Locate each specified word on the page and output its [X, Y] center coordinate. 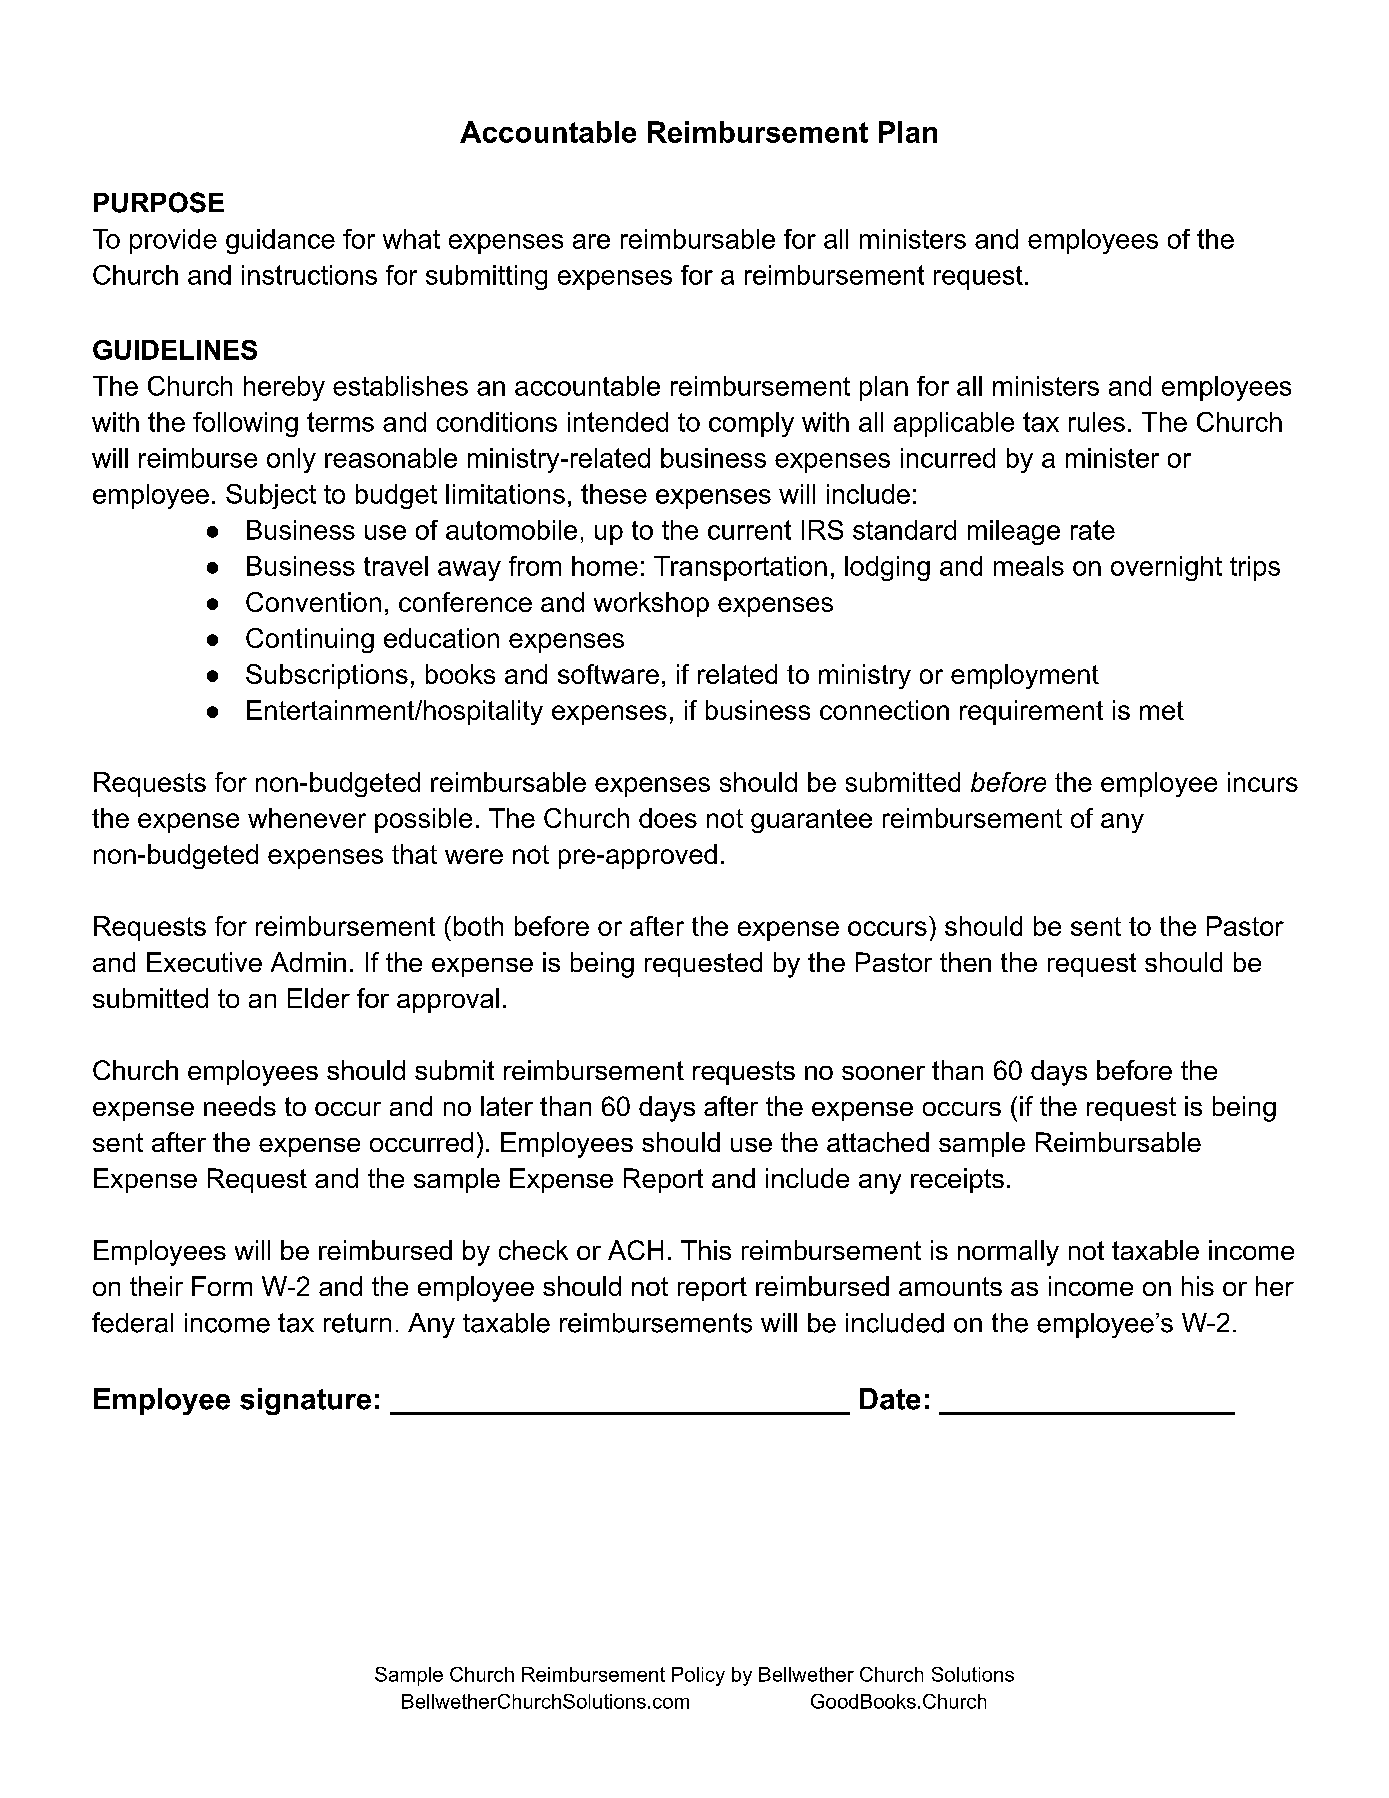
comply [751, 424]
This [706, 1250]
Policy [698, 1676]
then [965, 962]
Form [222, 1286]
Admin [308, 962]
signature [305, 1401]
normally [1008, 1253]
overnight [1166, 568]
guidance [280, 241]
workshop [651, 604]
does [668, 818]
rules [1097, 422]
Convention [313, 602]
